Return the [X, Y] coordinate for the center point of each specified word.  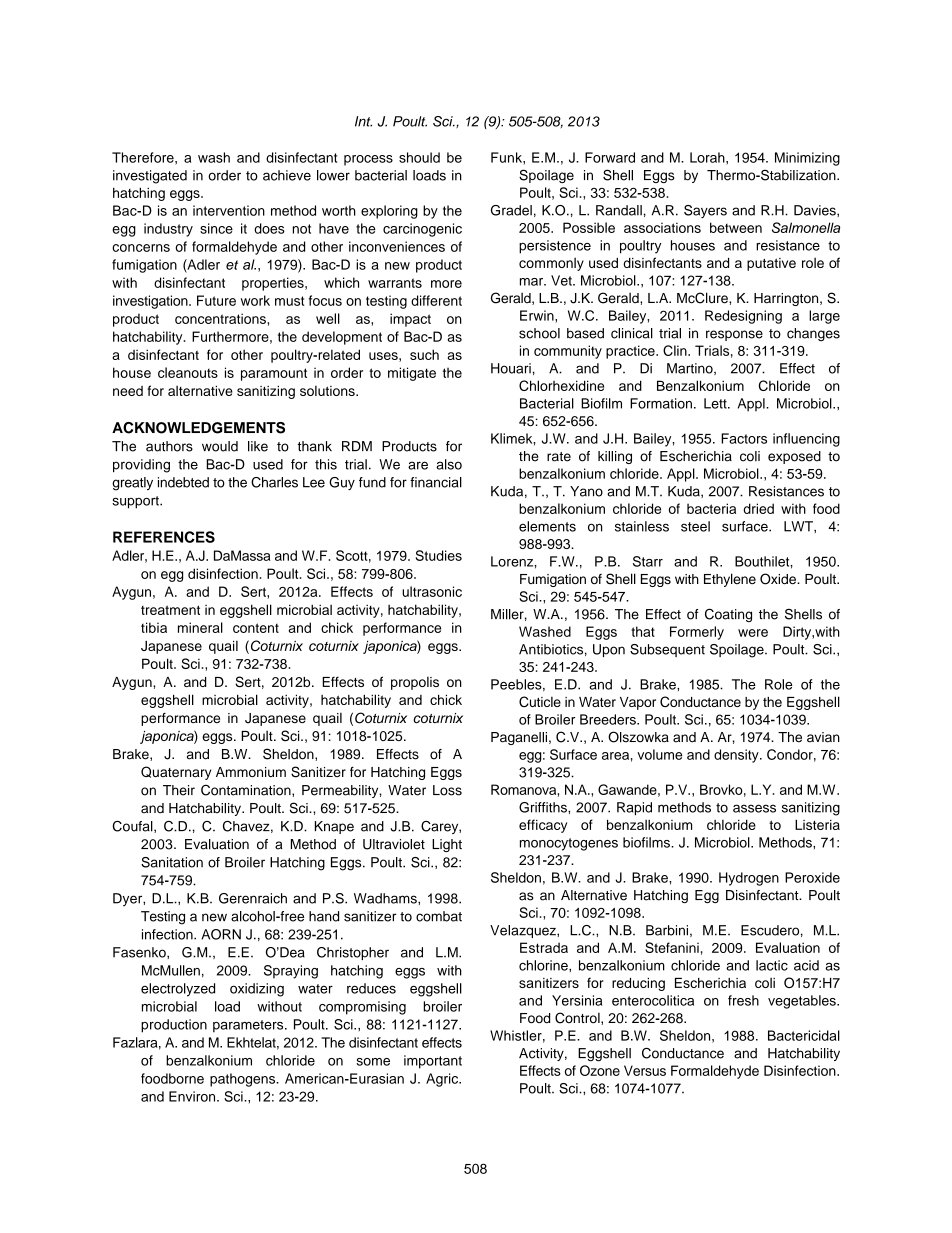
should [419, 157]
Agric [443, 1080]
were [753, 633]
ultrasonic [432, 591]
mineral [200, 627]
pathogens [244, 1080]
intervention [229, 210]
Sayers [705, 211]
